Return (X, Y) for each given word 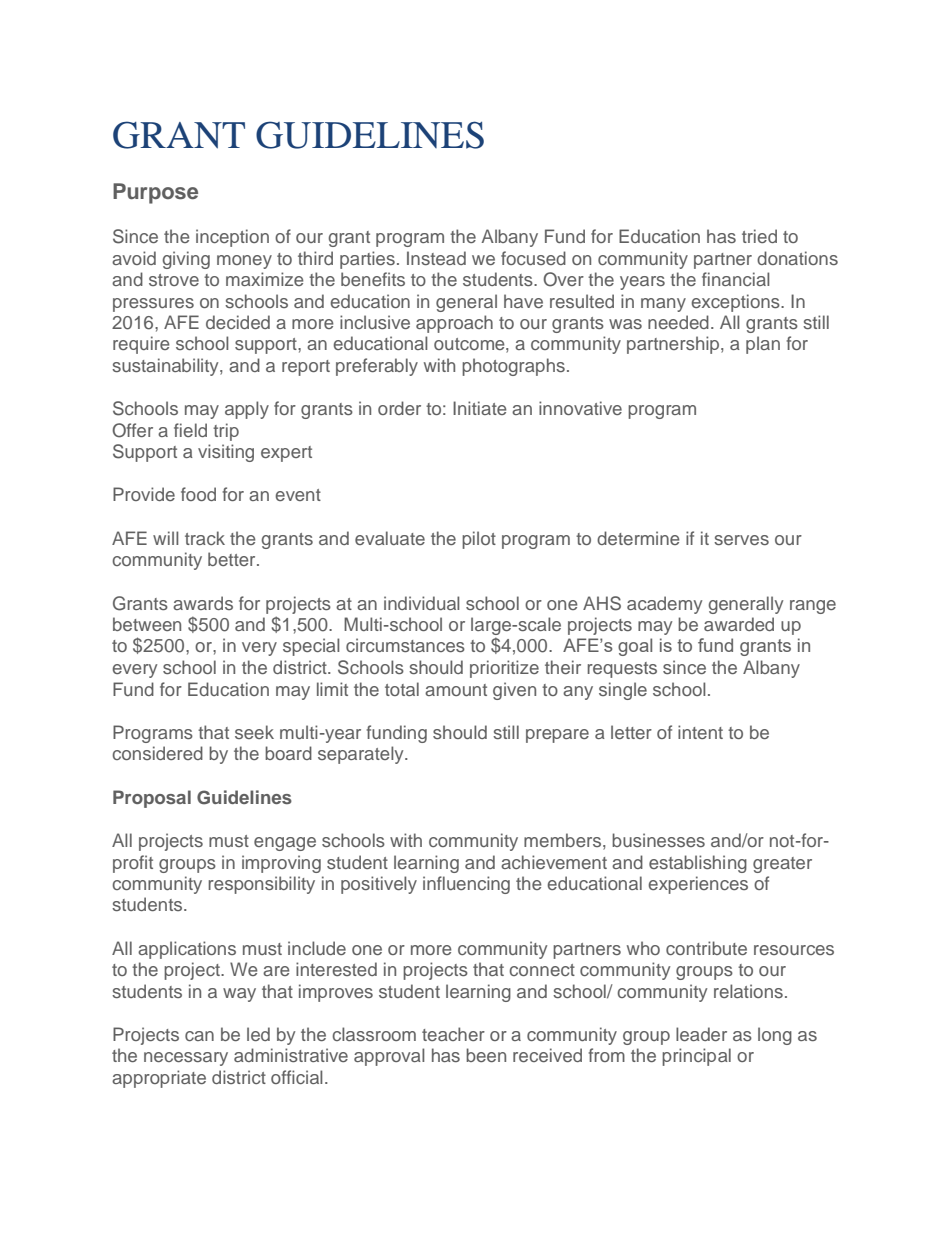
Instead (436, 258)
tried (759, 236)
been (486, 1055)
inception (232, 238)
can (199, 1036)
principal (696, 1057)
